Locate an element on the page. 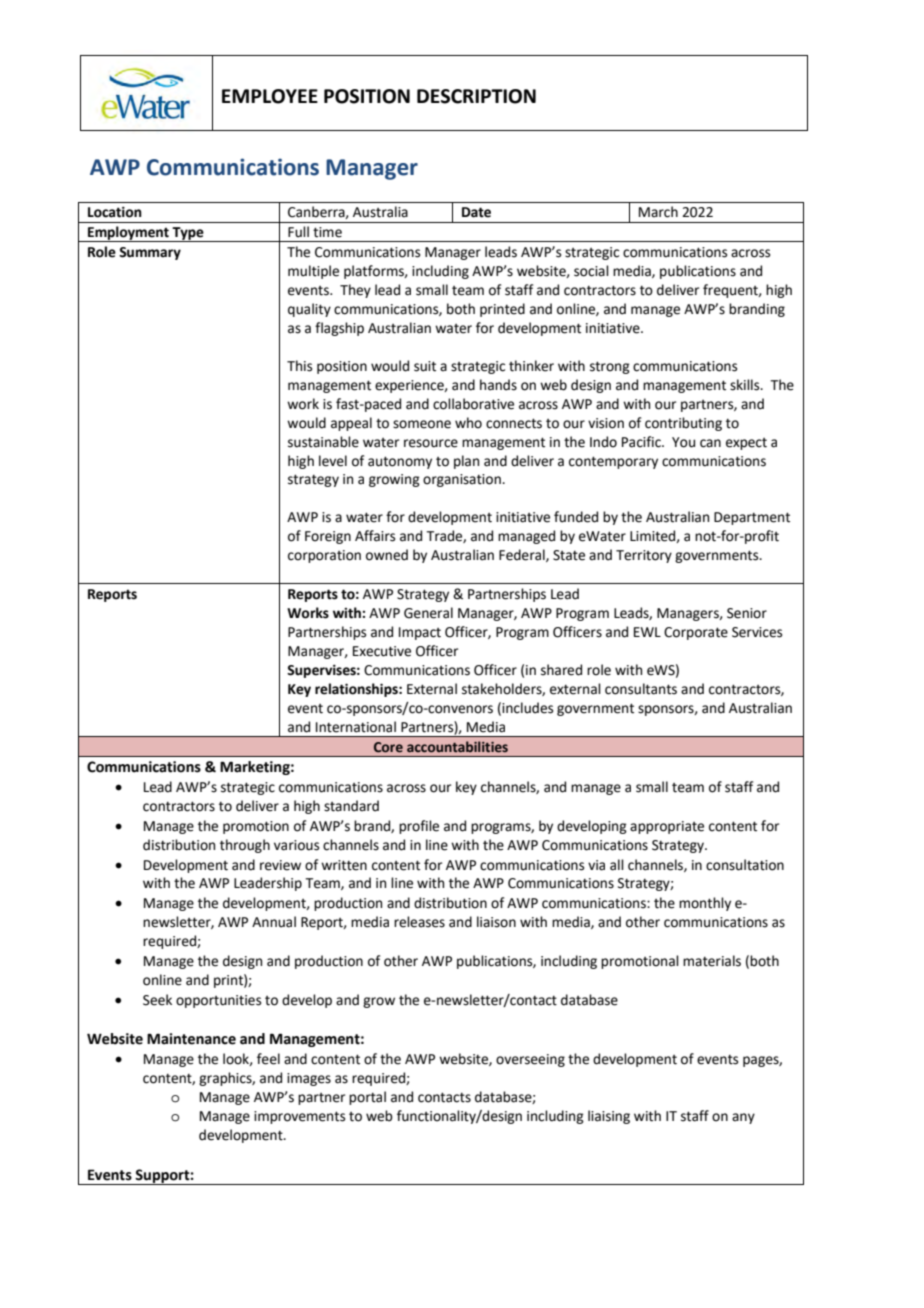 This page has width=924, height=1308. DESCRIPTION is located at coordinates (476, 96).
